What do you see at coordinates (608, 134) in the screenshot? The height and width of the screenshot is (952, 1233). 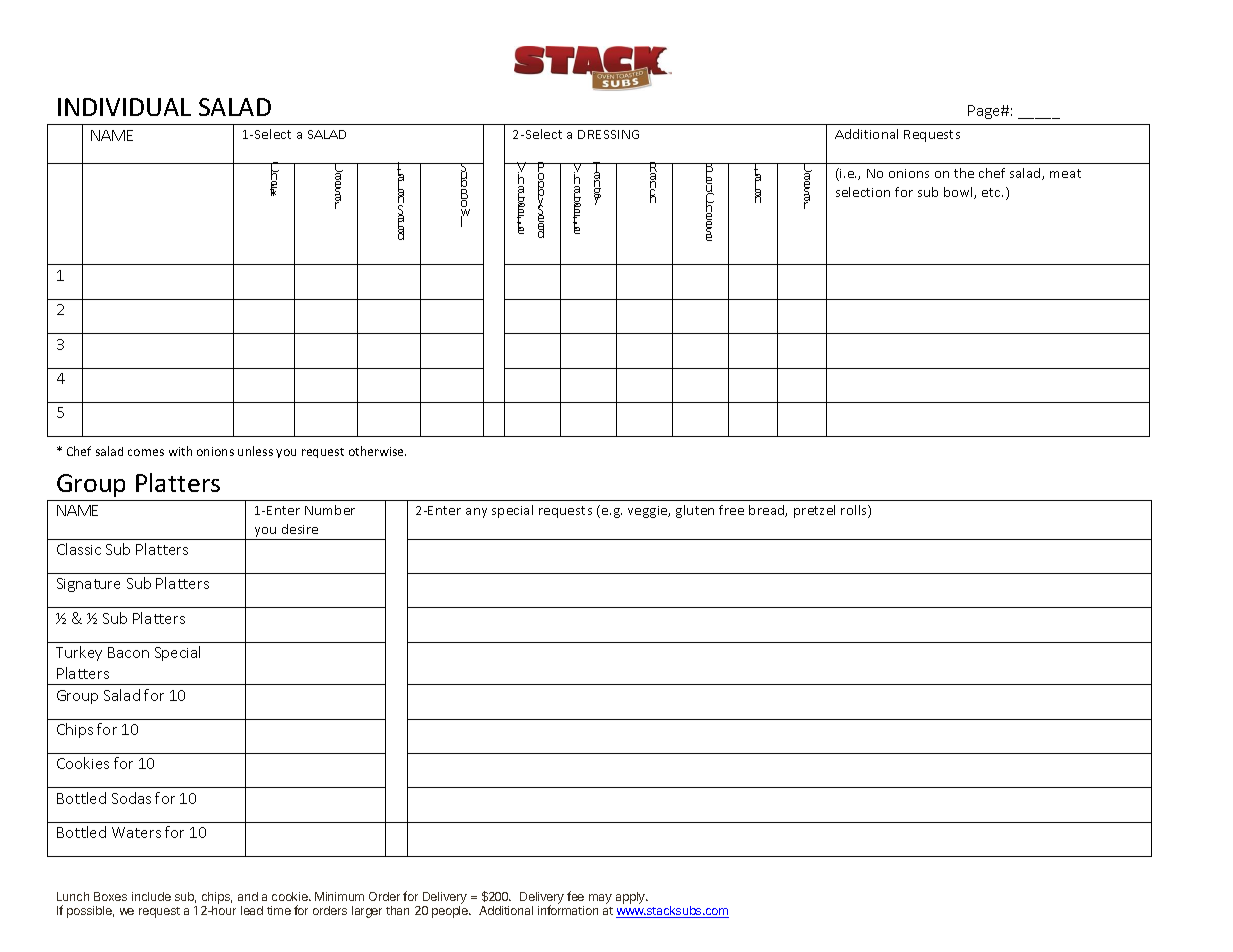 I see `DRESSING` at bounding box center [608, 134].
